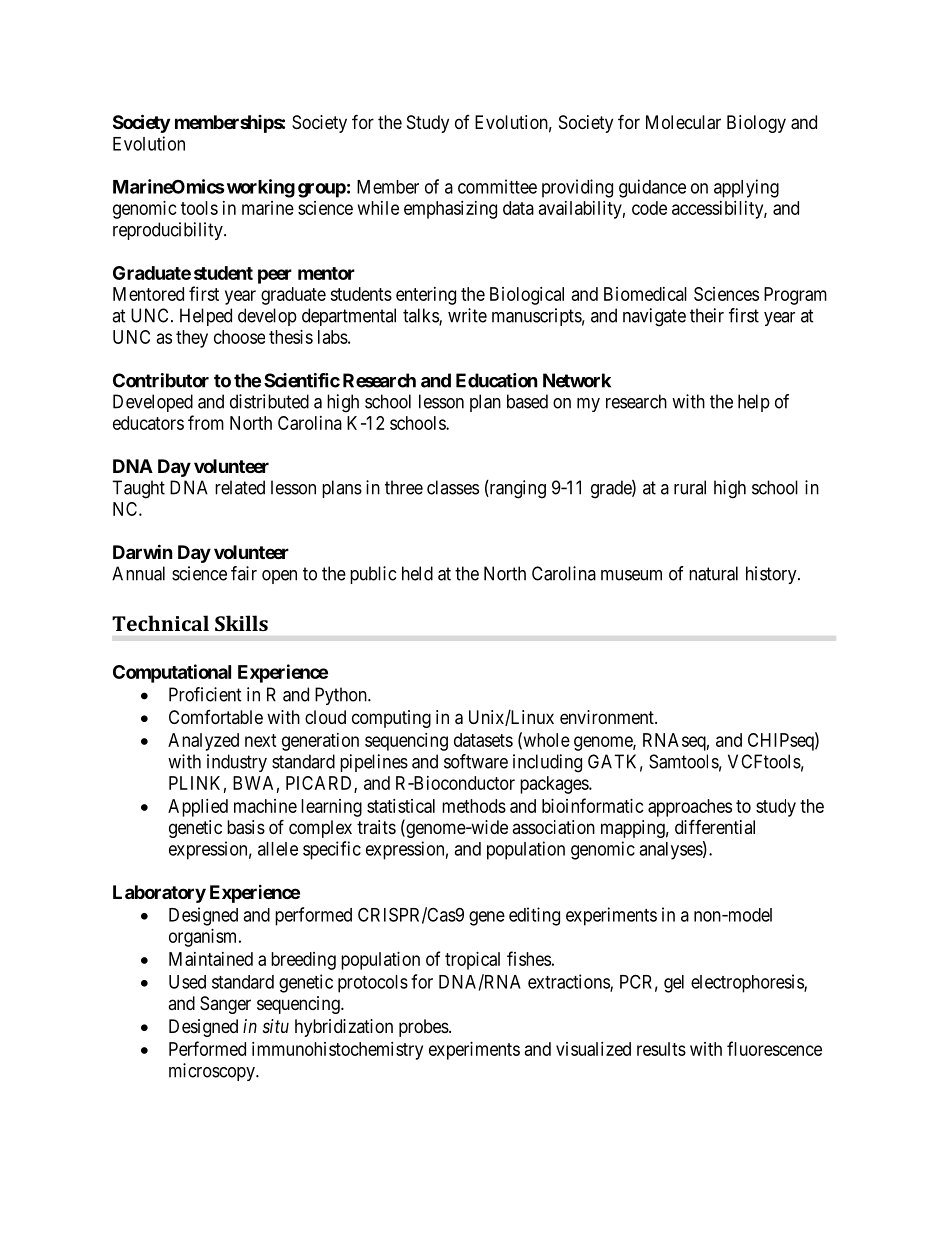 The height and width of the page is (1233, 952). Describe the element at coordinates (192, 339) in the page. I see `they` at that location.
